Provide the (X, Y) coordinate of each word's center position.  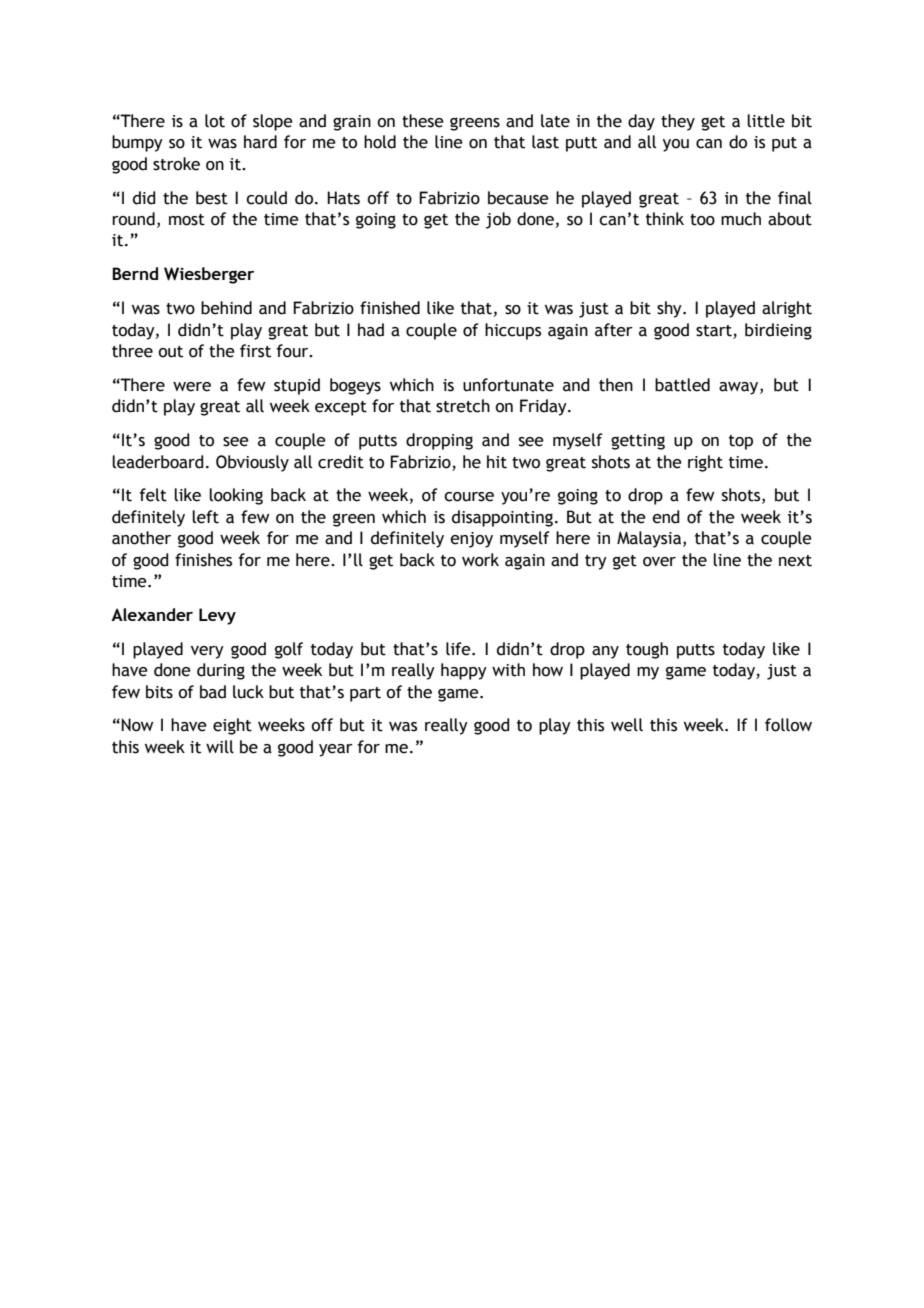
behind (226, 308)
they (678, 122)
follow (788, 725)
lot (215, 121)
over (659, 562)
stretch (463, 406)
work (480, 560)
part (365, 694)
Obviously (252, 463)
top (741, 442)
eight (232, 726)
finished (390, 308)
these (423, 121)
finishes (203, 560)
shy (670, 309)
